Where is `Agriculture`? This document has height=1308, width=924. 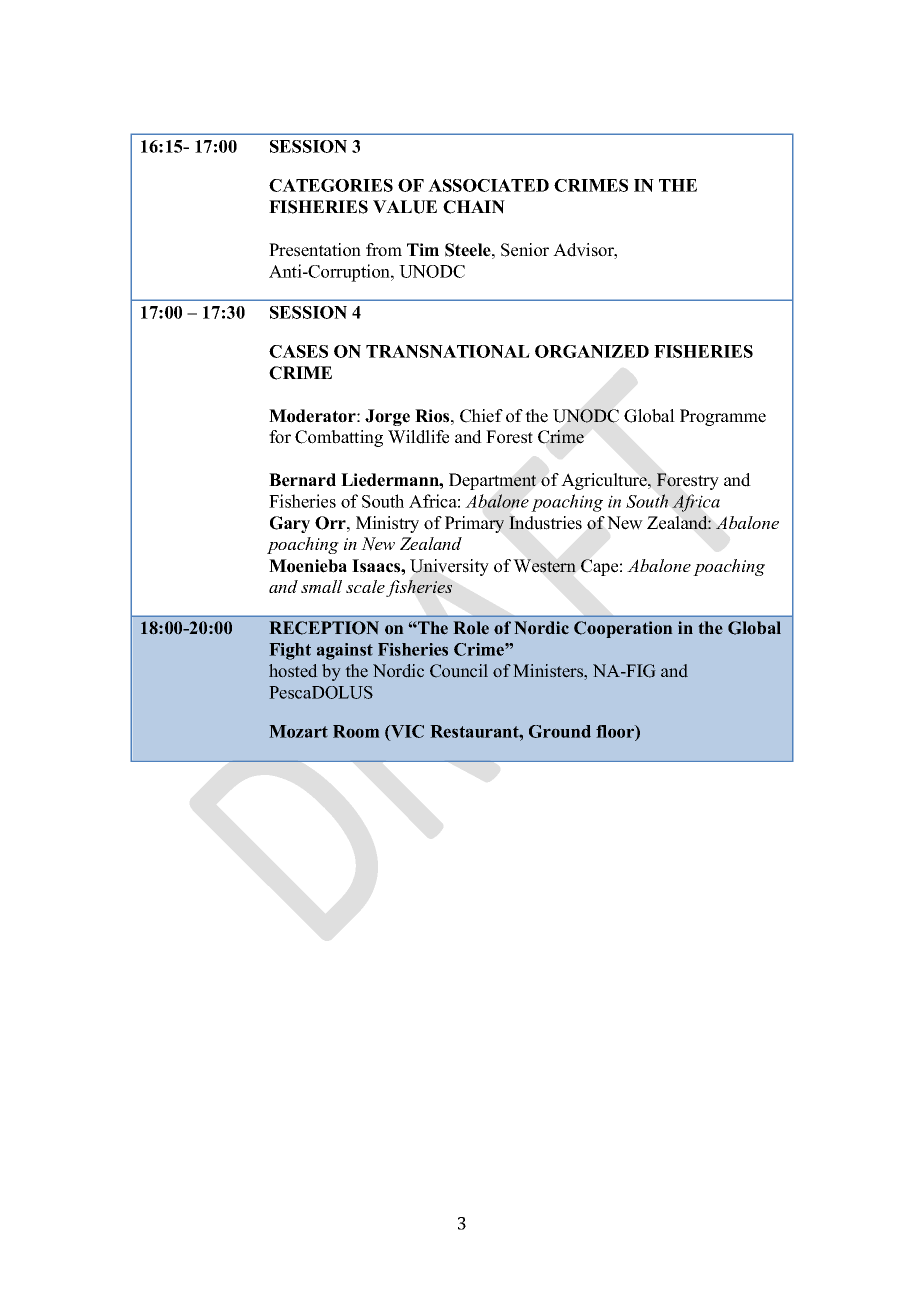 Agriculture is located at coordinates (605, 481).
